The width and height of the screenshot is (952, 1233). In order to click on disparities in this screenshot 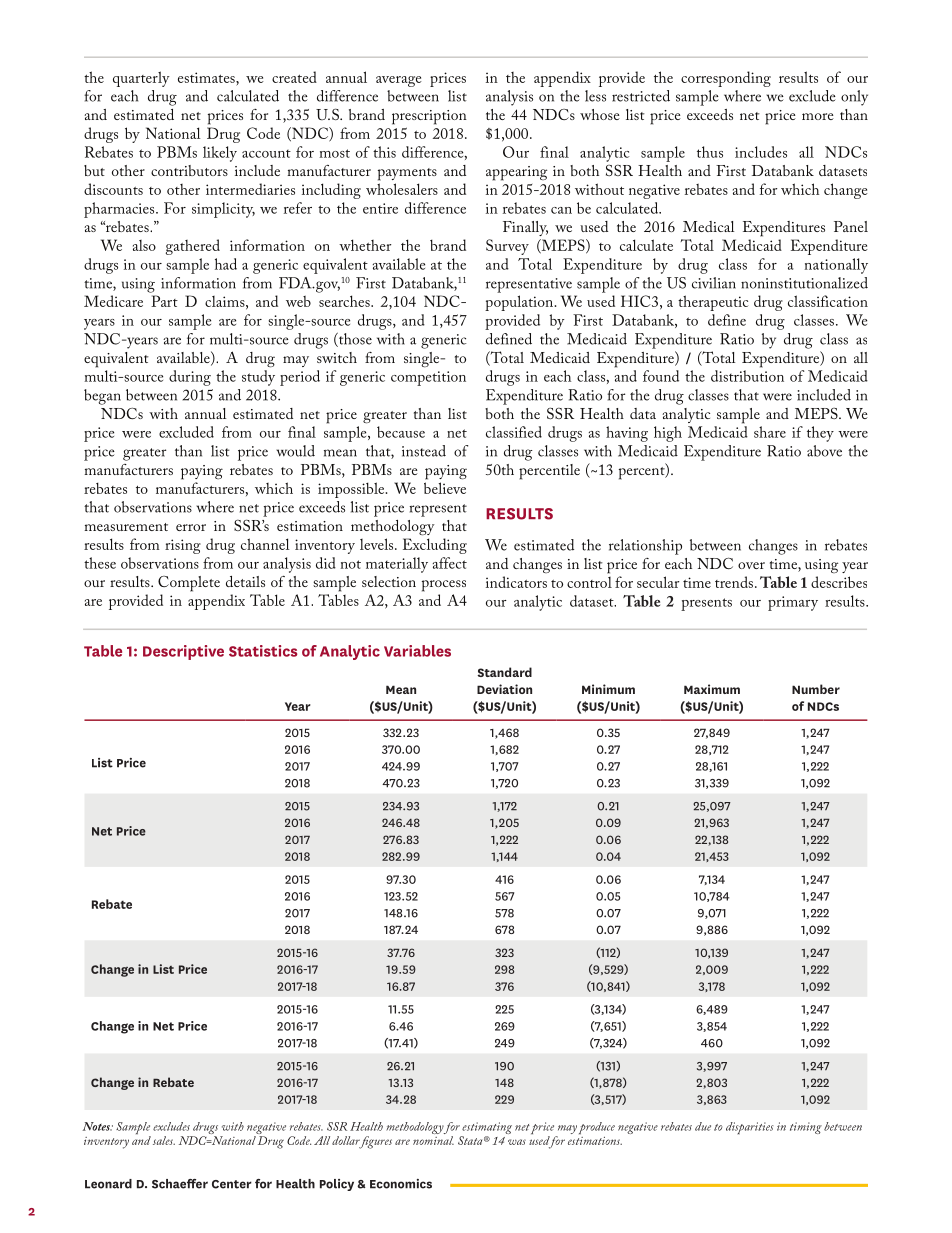, I will do `click(750, 1128)`.
